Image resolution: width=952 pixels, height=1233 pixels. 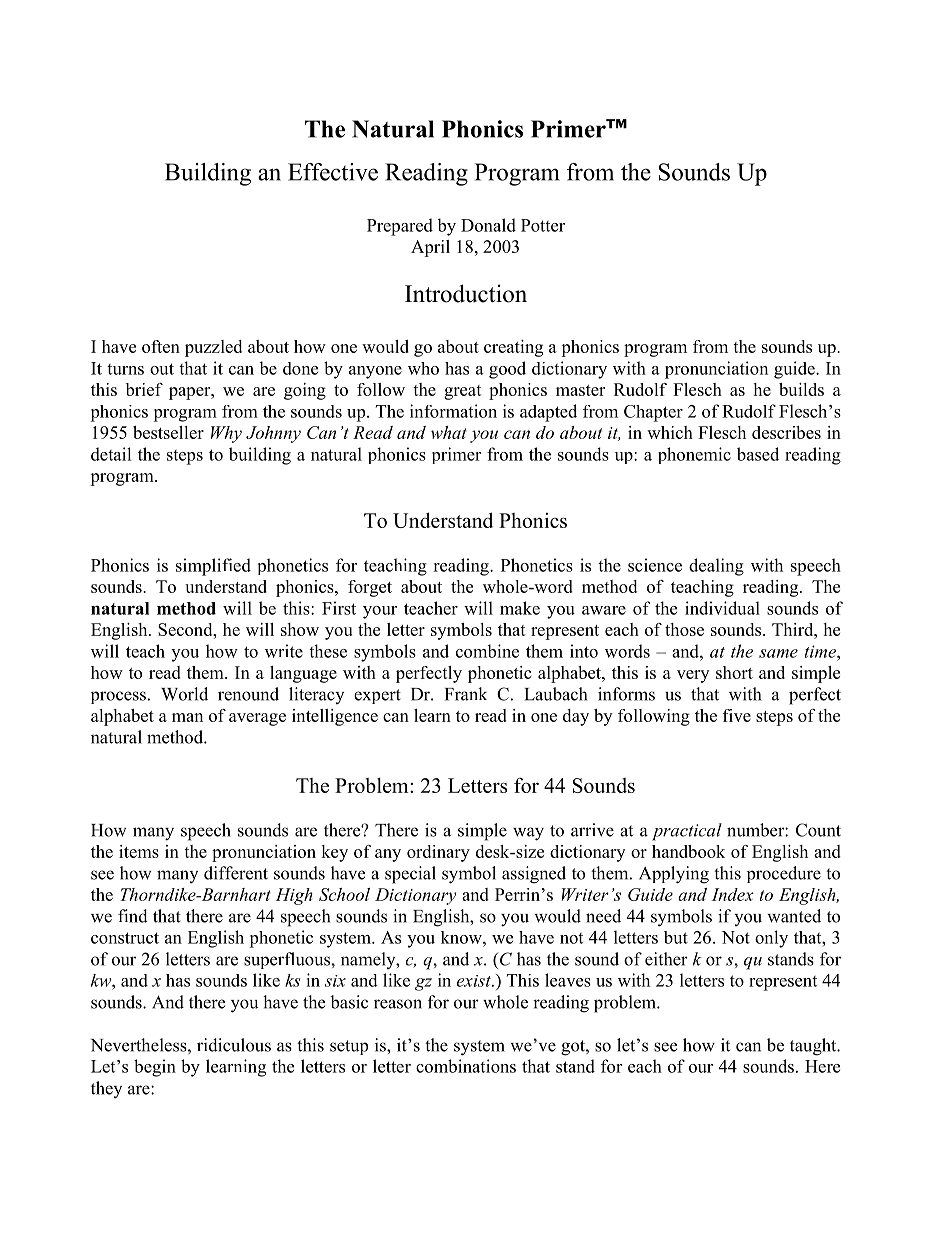 What do you see at coordinates (449, 432) in the screenshot?
I see `what` at bounding box center [449, 432].
